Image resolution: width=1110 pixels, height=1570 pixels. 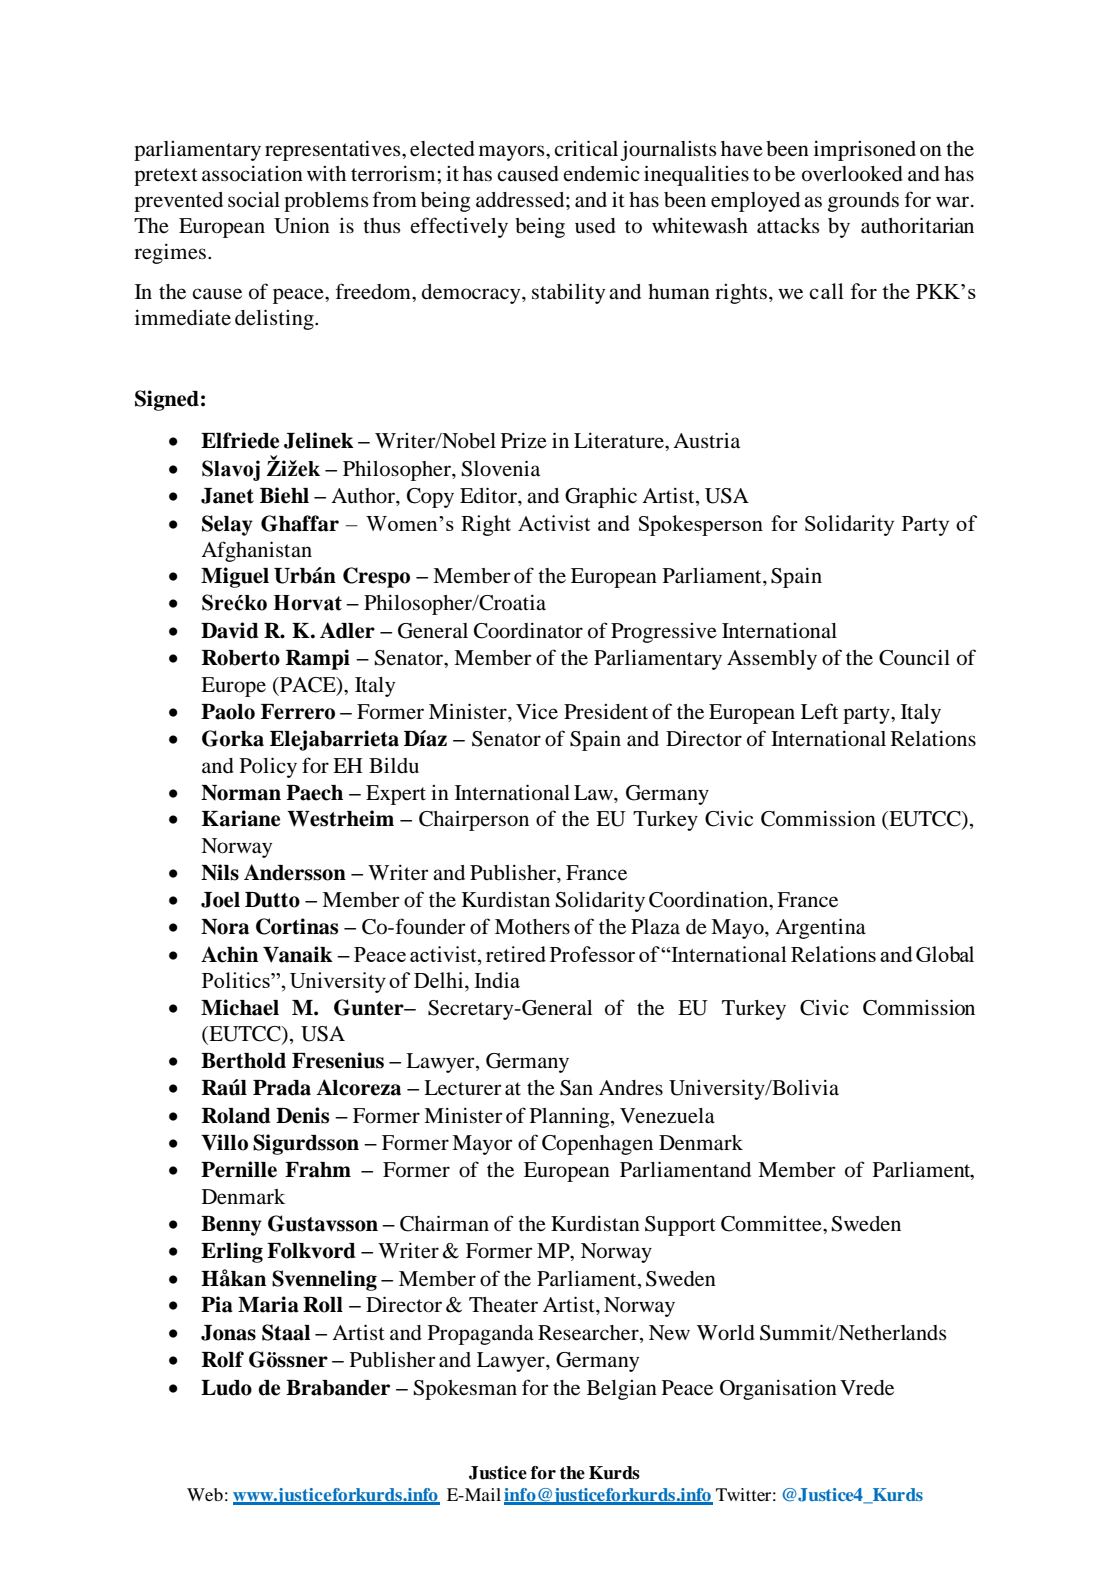 I want to click on endemic, so click(x=601, y=173).
